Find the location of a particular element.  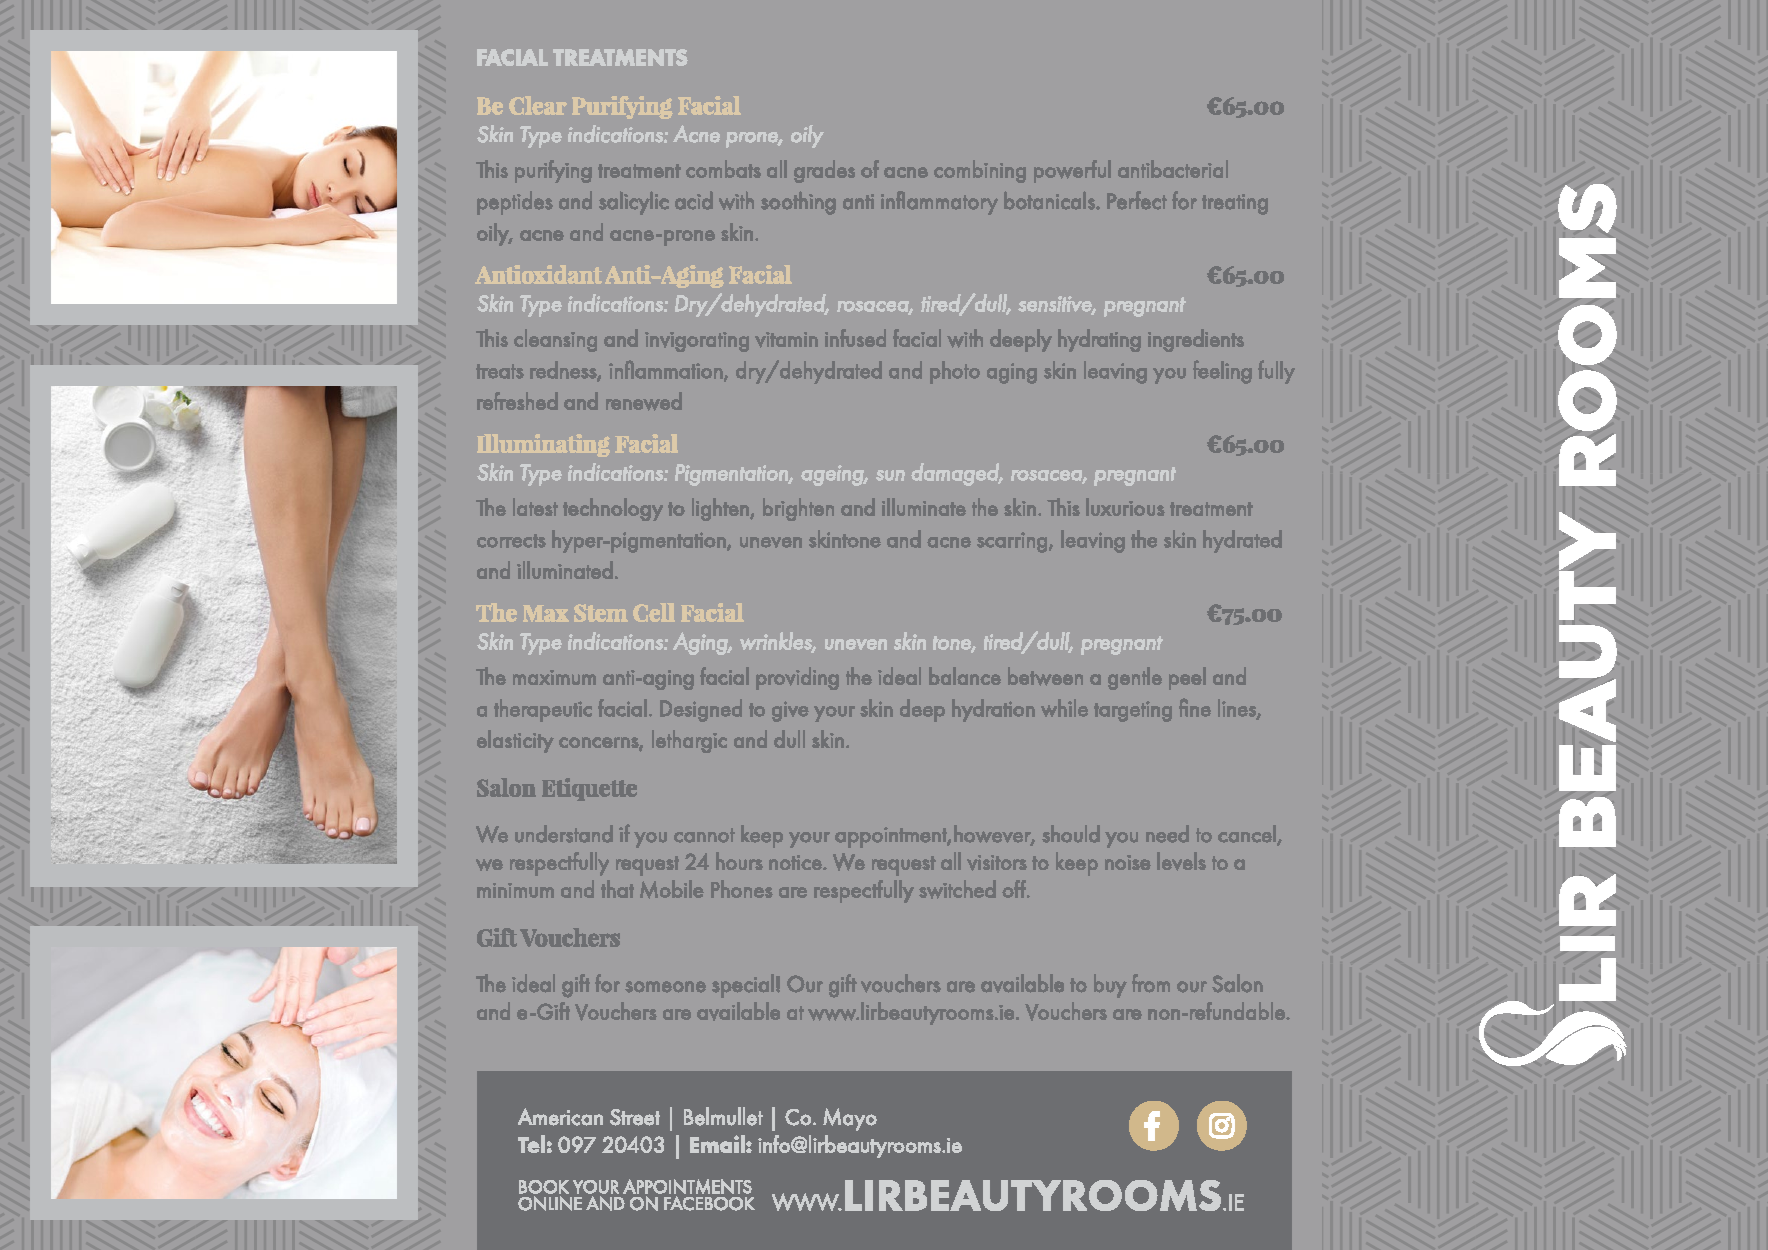

targeting is located at coordinates (1133, 711).
